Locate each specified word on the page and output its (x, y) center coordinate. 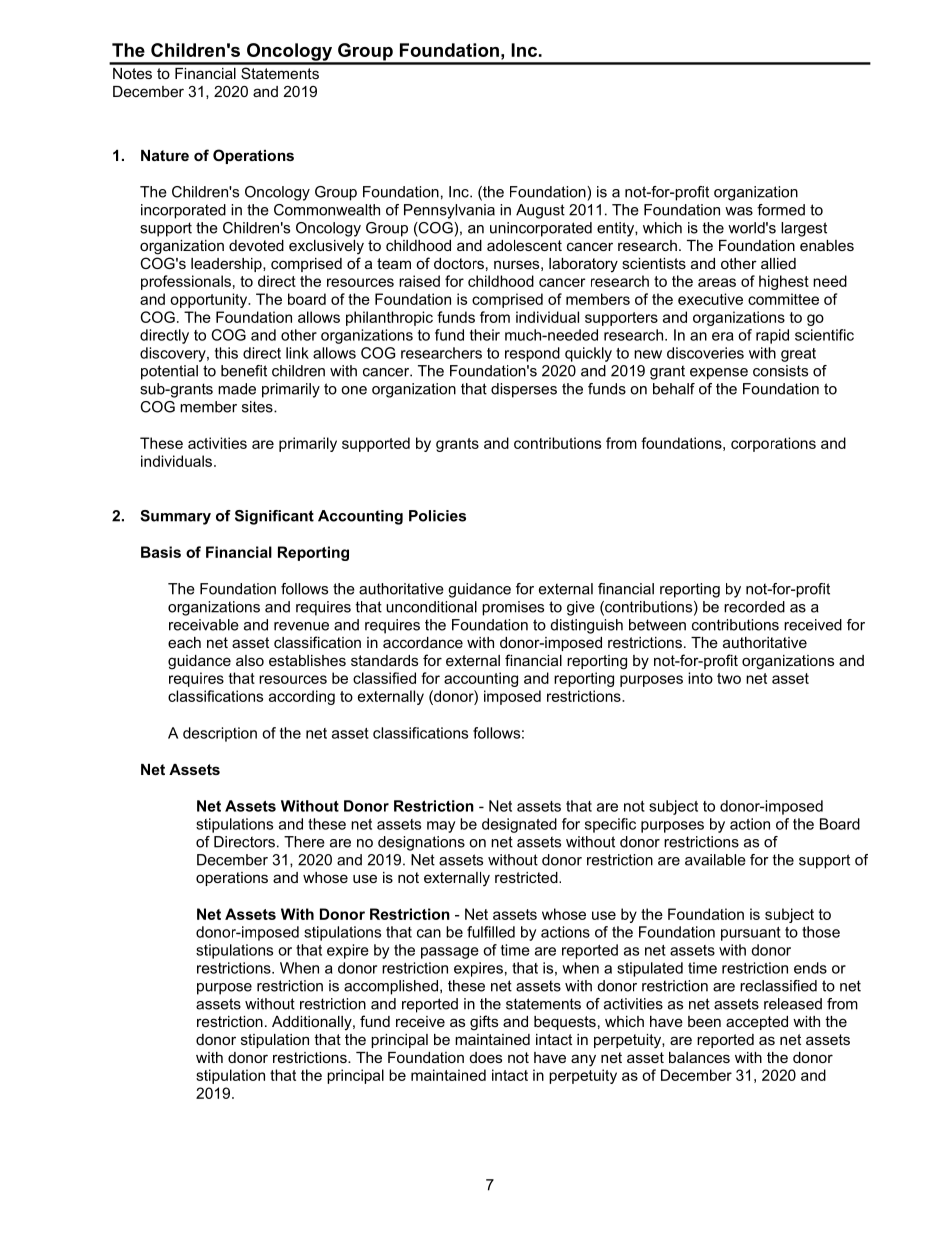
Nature (165, 155)
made (237, 389)
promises (513, 608)
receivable (204, 625)
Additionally (313, 1023)
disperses (524, 390)
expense (719, 374)
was (739, 211)
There (304, 842)
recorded (754, 607)
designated (519, 825)
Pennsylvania (449, 211)
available (715, 860)
